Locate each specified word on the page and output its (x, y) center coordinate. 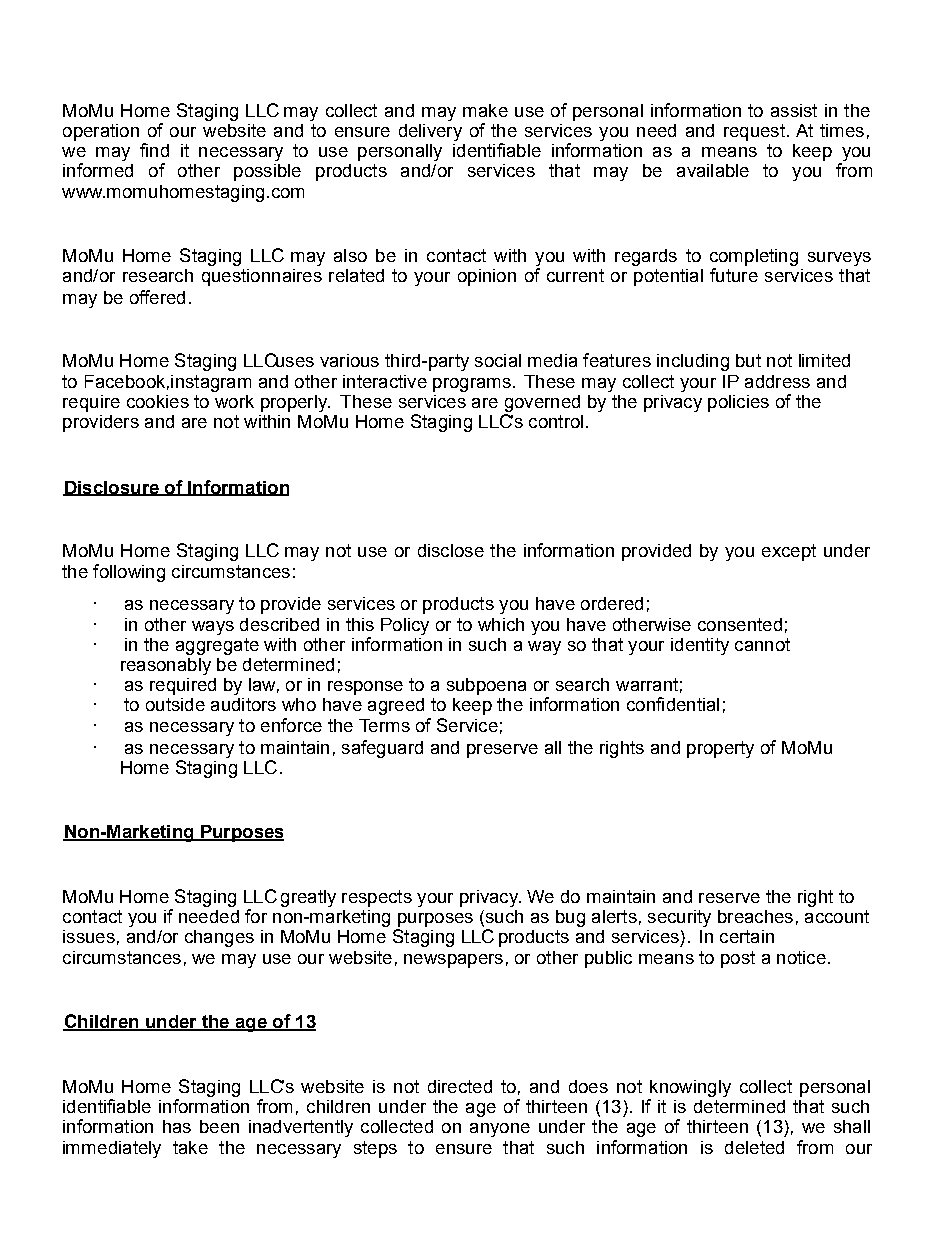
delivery (430, 132)
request (754, 132)
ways (213, 628)
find (154, 150)
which (501, 624)
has (177, 1126)
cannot (762, 644)
